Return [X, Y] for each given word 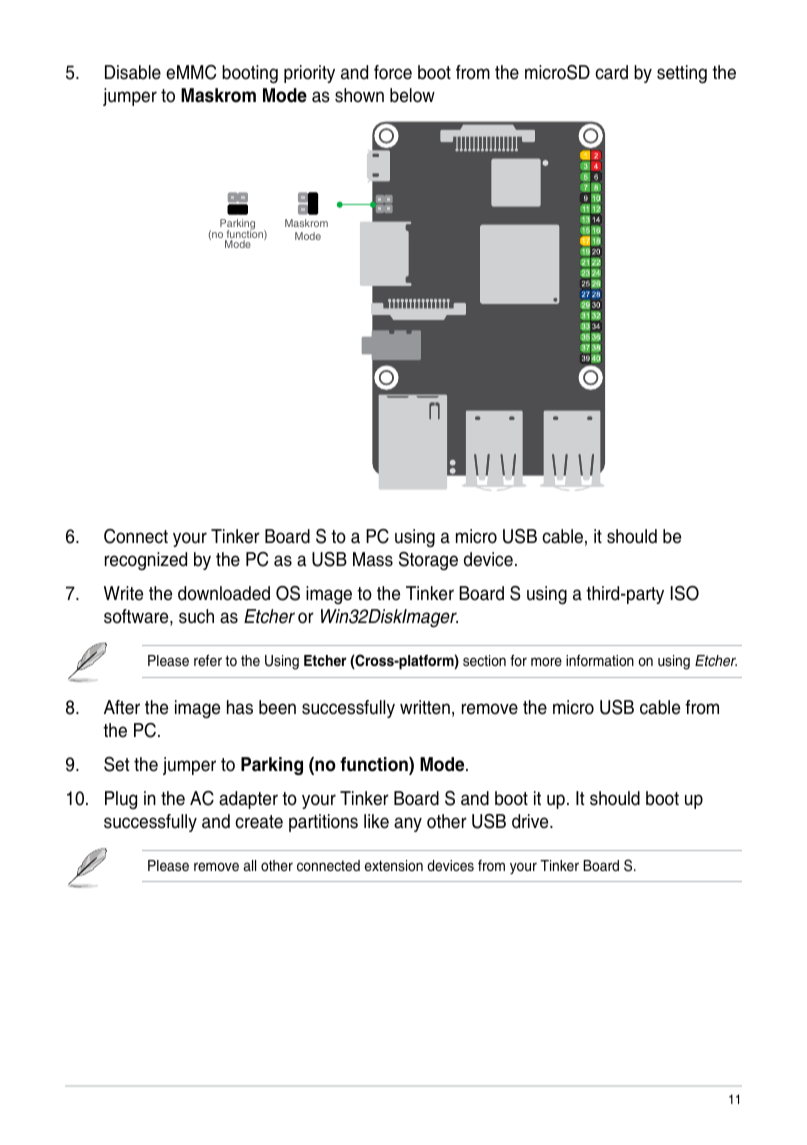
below [412, 95]
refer [208, 660]
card [611, 72]
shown [359, 95]
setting [682, 74]
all [249, 865]
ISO [685, 593]
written [425, 707]
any [408, 824]
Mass [373, 559]
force [393, 72]
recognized [146, 561]
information [600, 661]
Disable [133, 72]
